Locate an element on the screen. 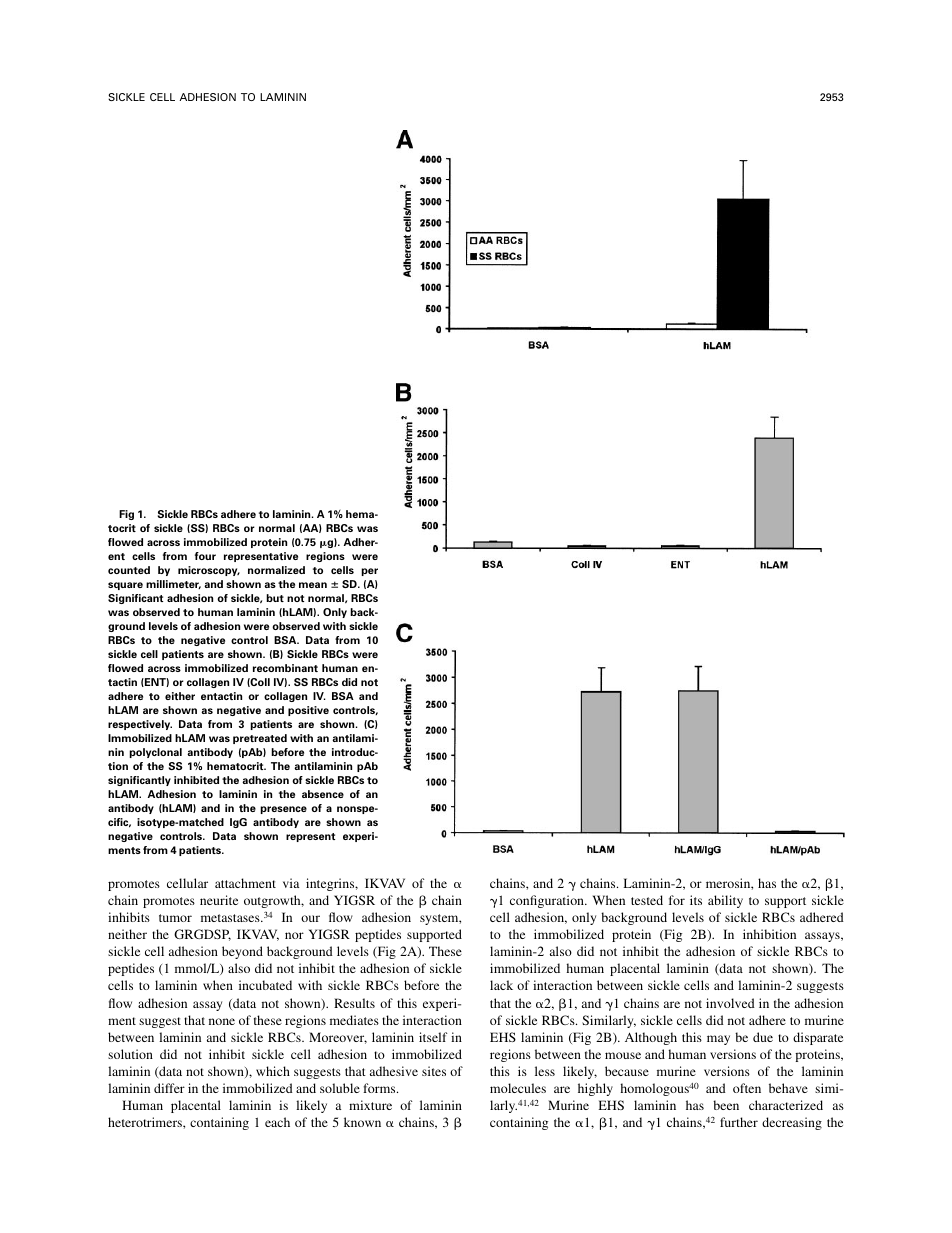 This screenshot has height=1233, width=952. but is located at coordinates (275, 598).
